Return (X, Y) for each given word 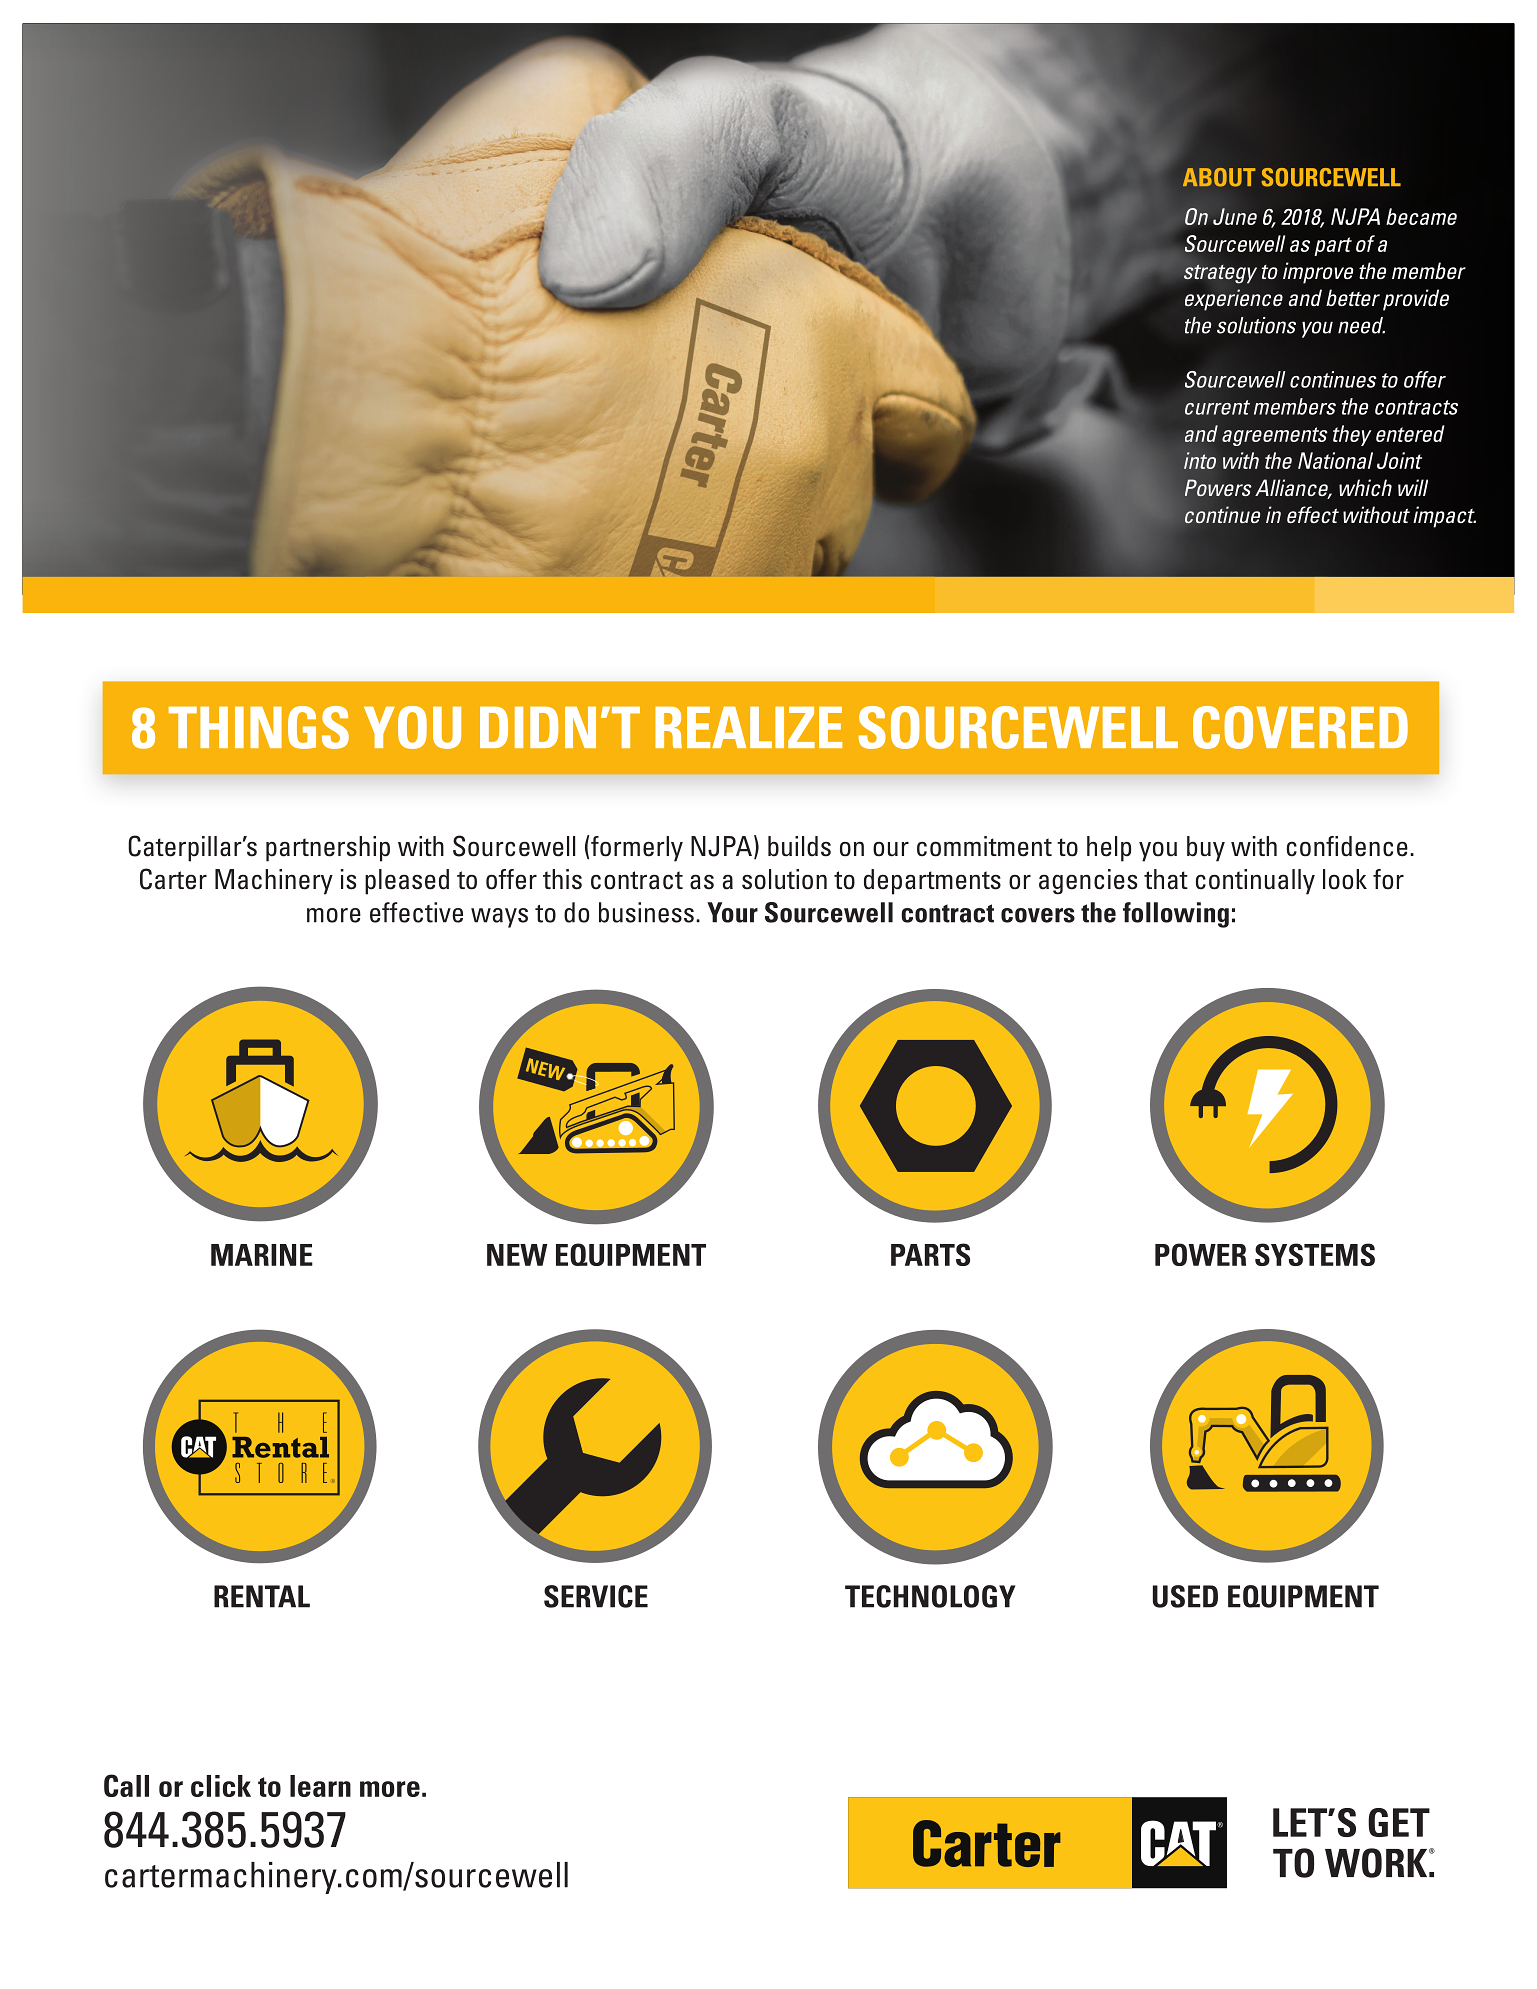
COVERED (1300, 727)
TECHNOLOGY (930, 1596)
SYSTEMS (1315, 1254)
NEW (517, 1255)
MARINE (262, 1255)
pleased (407, 882)
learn (320, 1786)
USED (1185, 1596)
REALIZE (748, 727)
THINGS (259, 727)
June (1235, 216)
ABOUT (1219, 177)
